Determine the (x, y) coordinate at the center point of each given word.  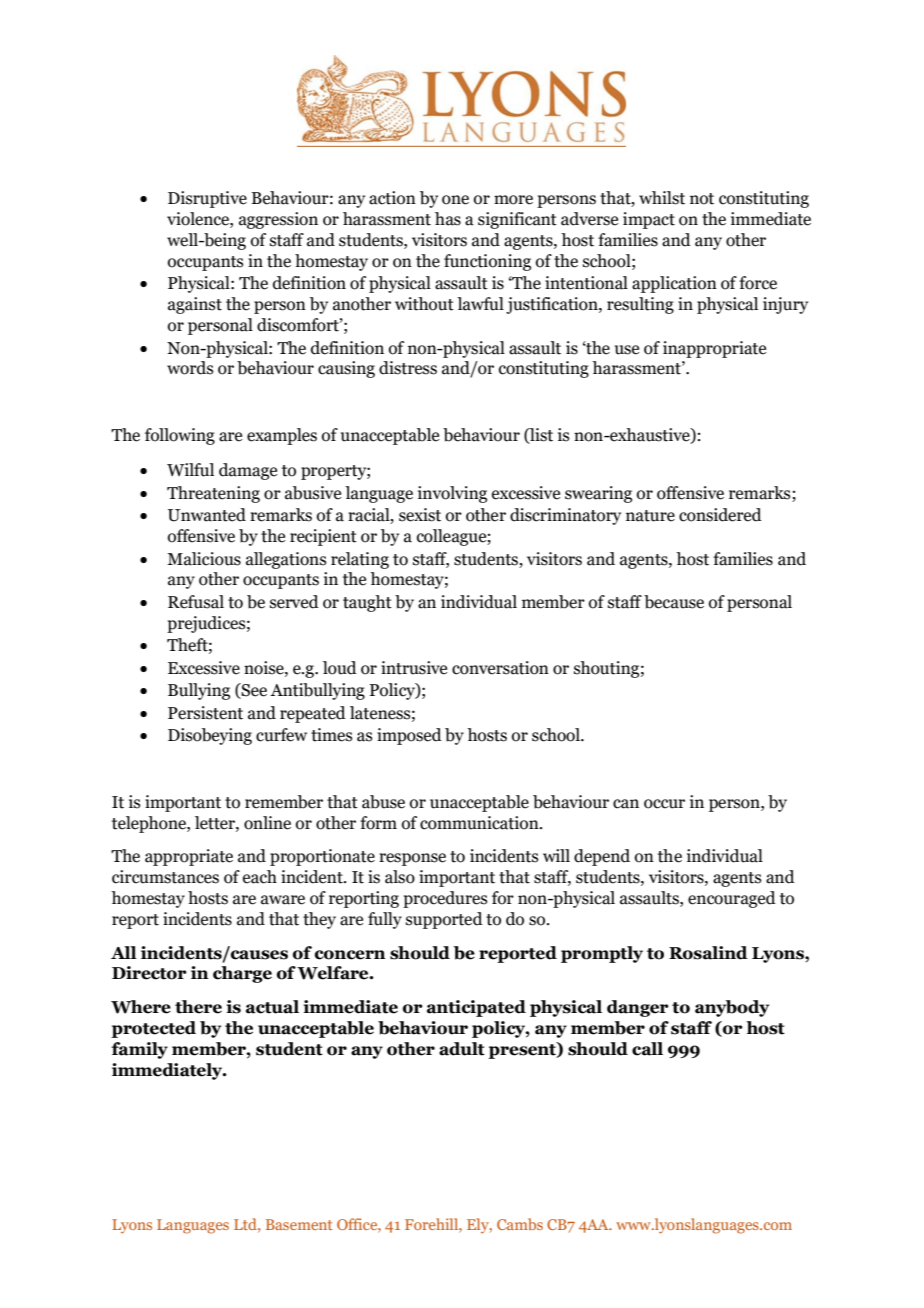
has (448, 219)
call (647, 1049)
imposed (409, 736)
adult (462, 1049)
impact (649, 220)
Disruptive (207, 199)
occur (664, 804)
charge (242, 974)
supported (444, 920)
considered (720, 515)
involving (452, 494)
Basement (299, 1224)
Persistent (205, 713)
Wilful (190, 470)
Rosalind (708, 953)
